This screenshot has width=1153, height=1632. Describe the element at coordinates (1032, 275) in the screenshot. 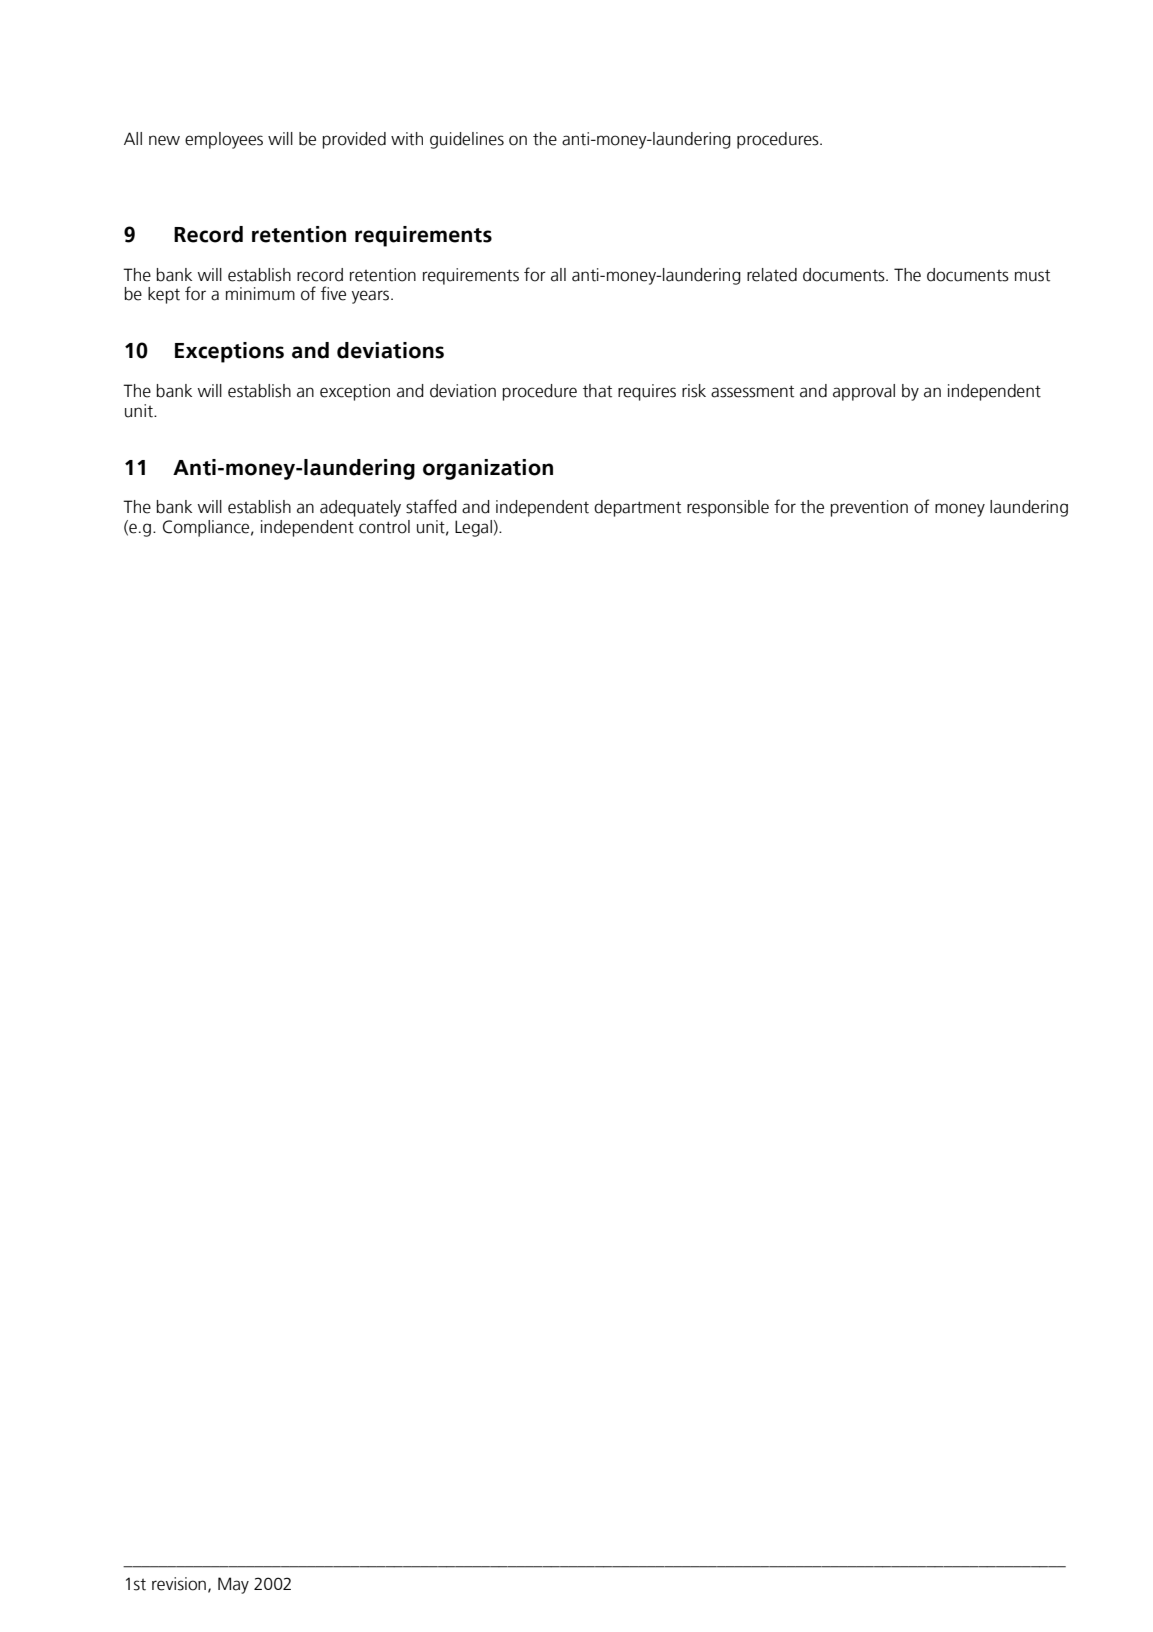

I see `must` at that location.
